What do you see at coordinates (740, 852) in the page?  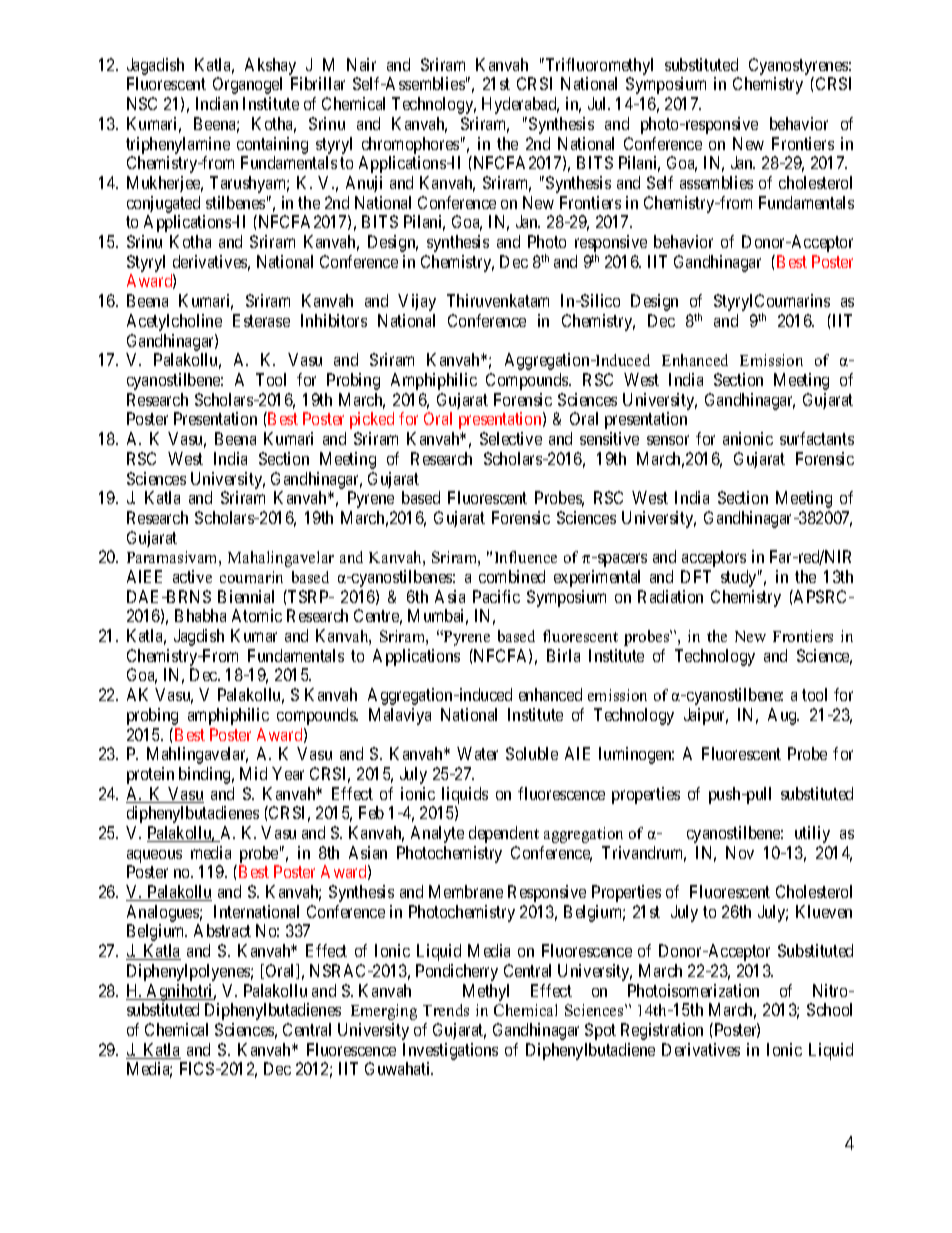 I see `Nov` at bounding box center [740, 852].
